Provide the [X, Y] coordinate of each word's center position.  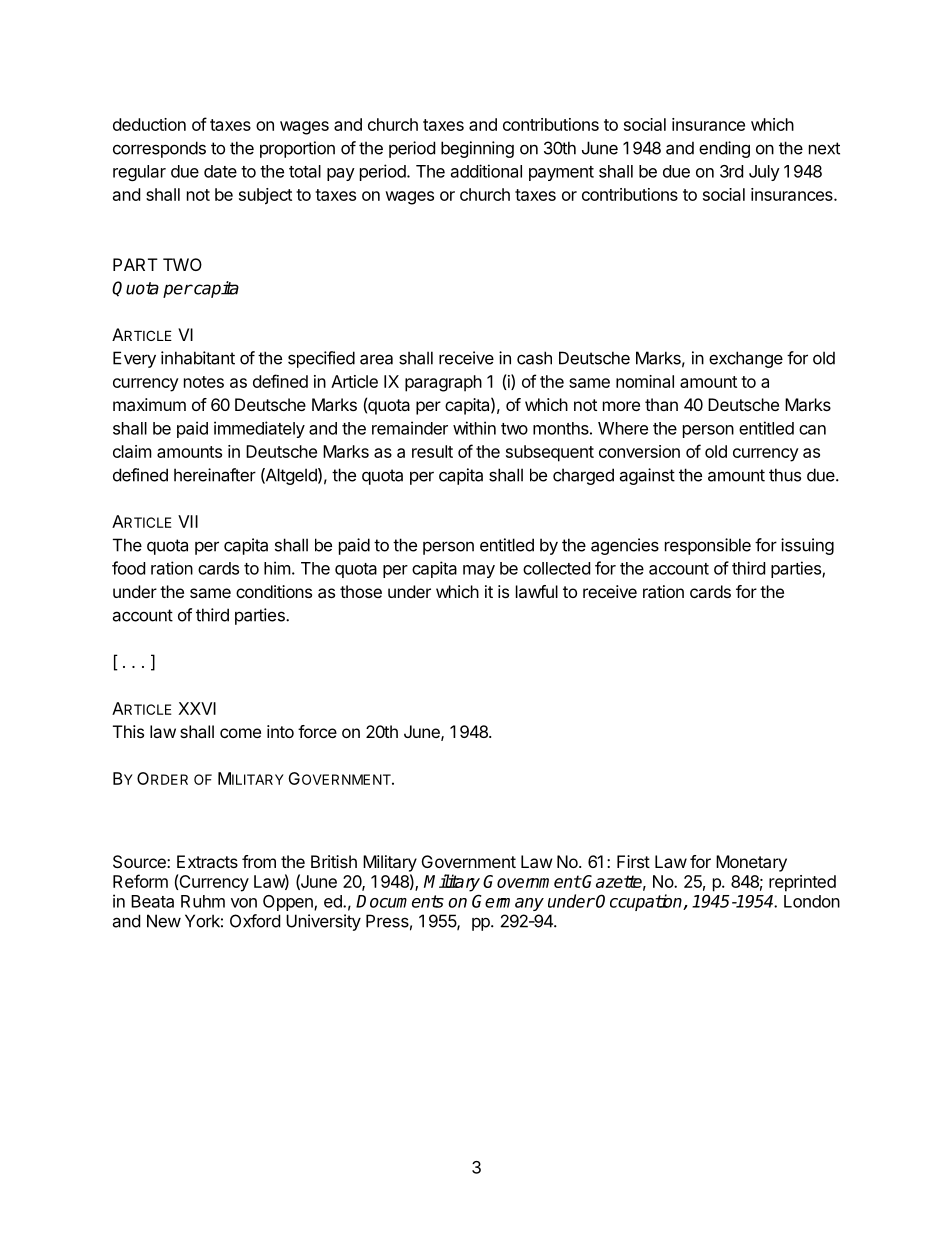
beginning [477, 149]
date [220, 171]
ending [724, 149]
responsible [708, 546]
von [244, 903]
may [479, 571]
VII [188, 521]
